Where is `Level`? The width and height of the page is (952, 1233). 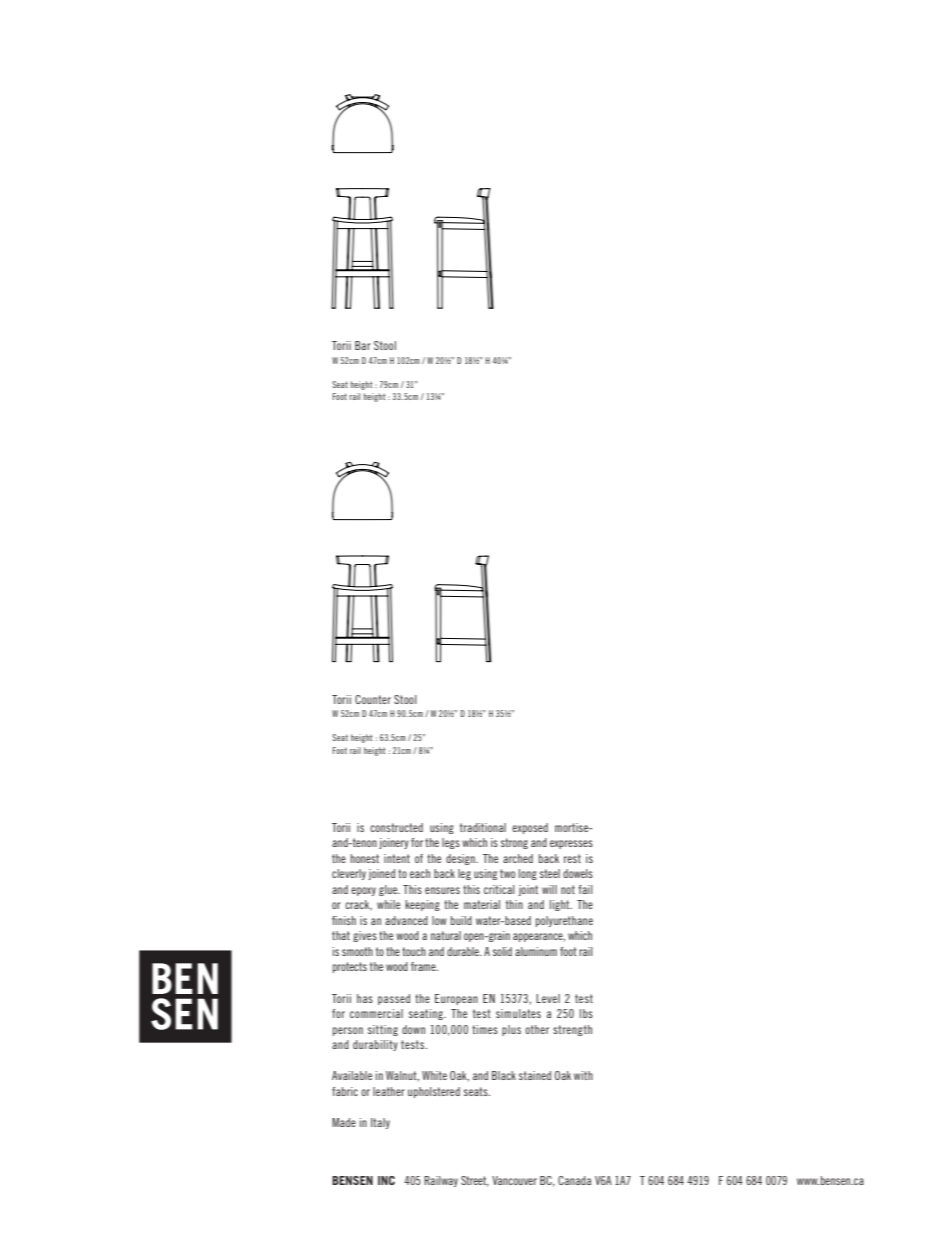 Level is located at coordinates (548, 998).
